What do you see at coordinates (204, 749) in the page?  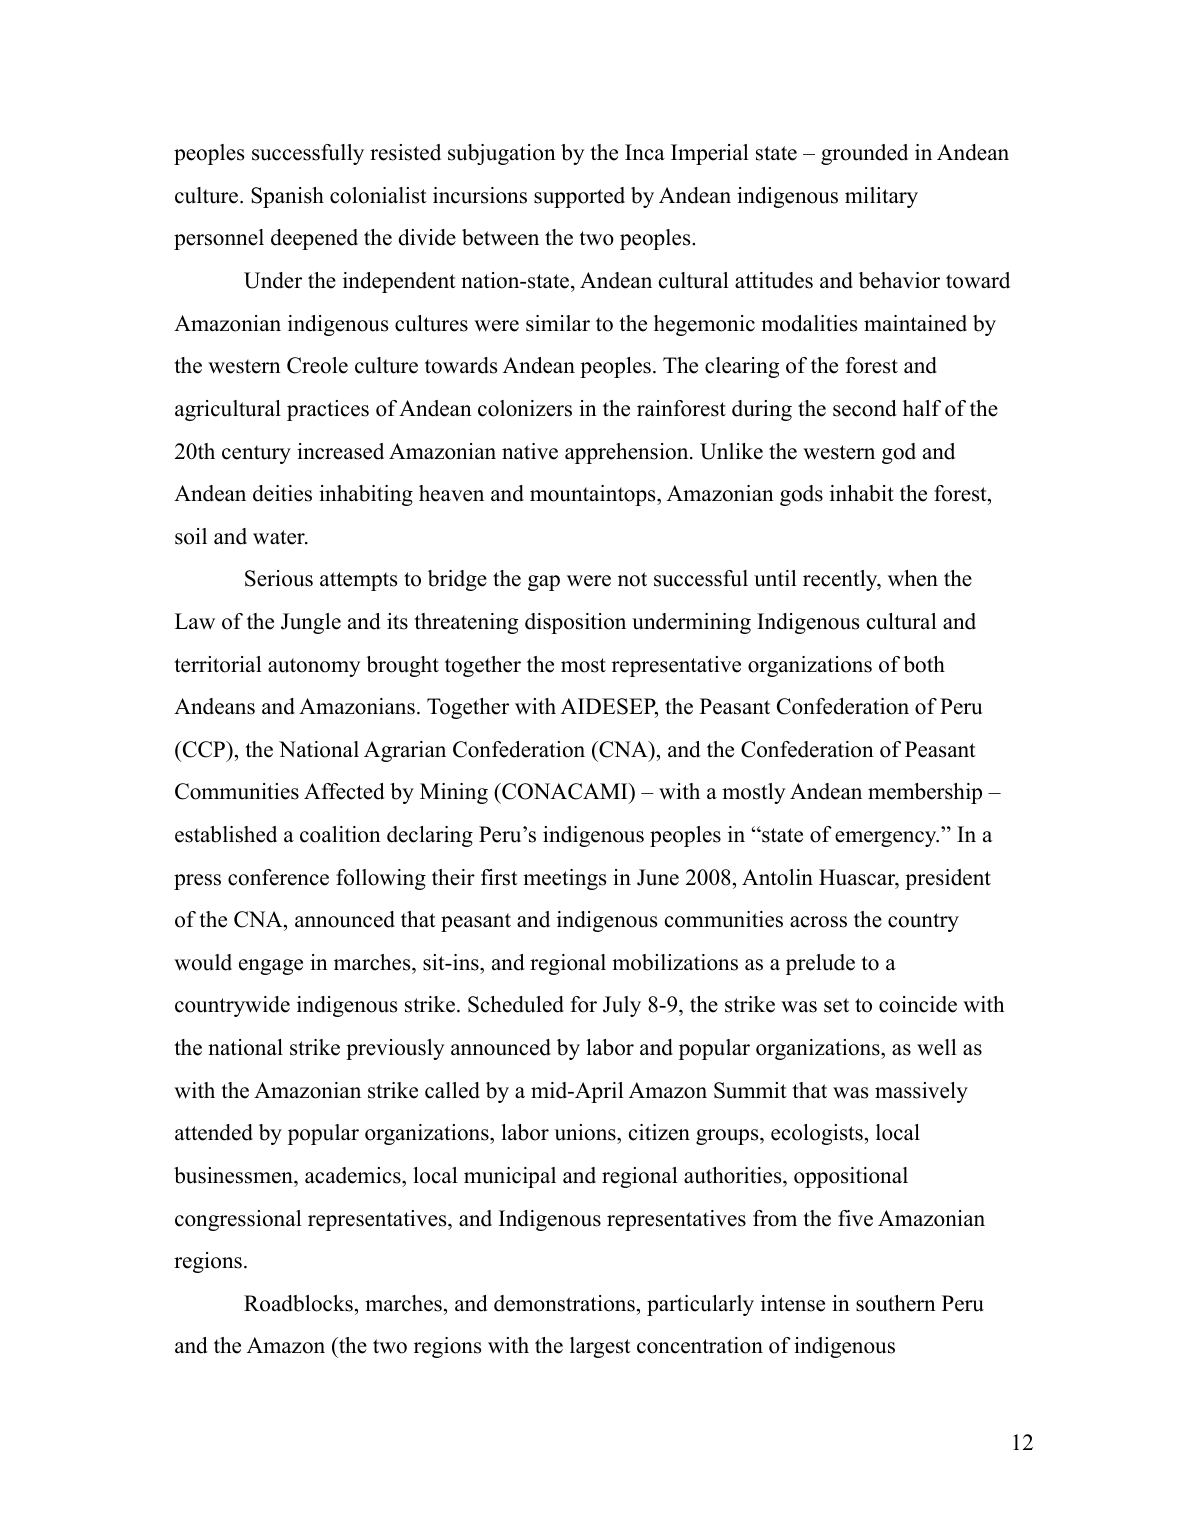 I see `CCP` at bounding box center [204, 749].
